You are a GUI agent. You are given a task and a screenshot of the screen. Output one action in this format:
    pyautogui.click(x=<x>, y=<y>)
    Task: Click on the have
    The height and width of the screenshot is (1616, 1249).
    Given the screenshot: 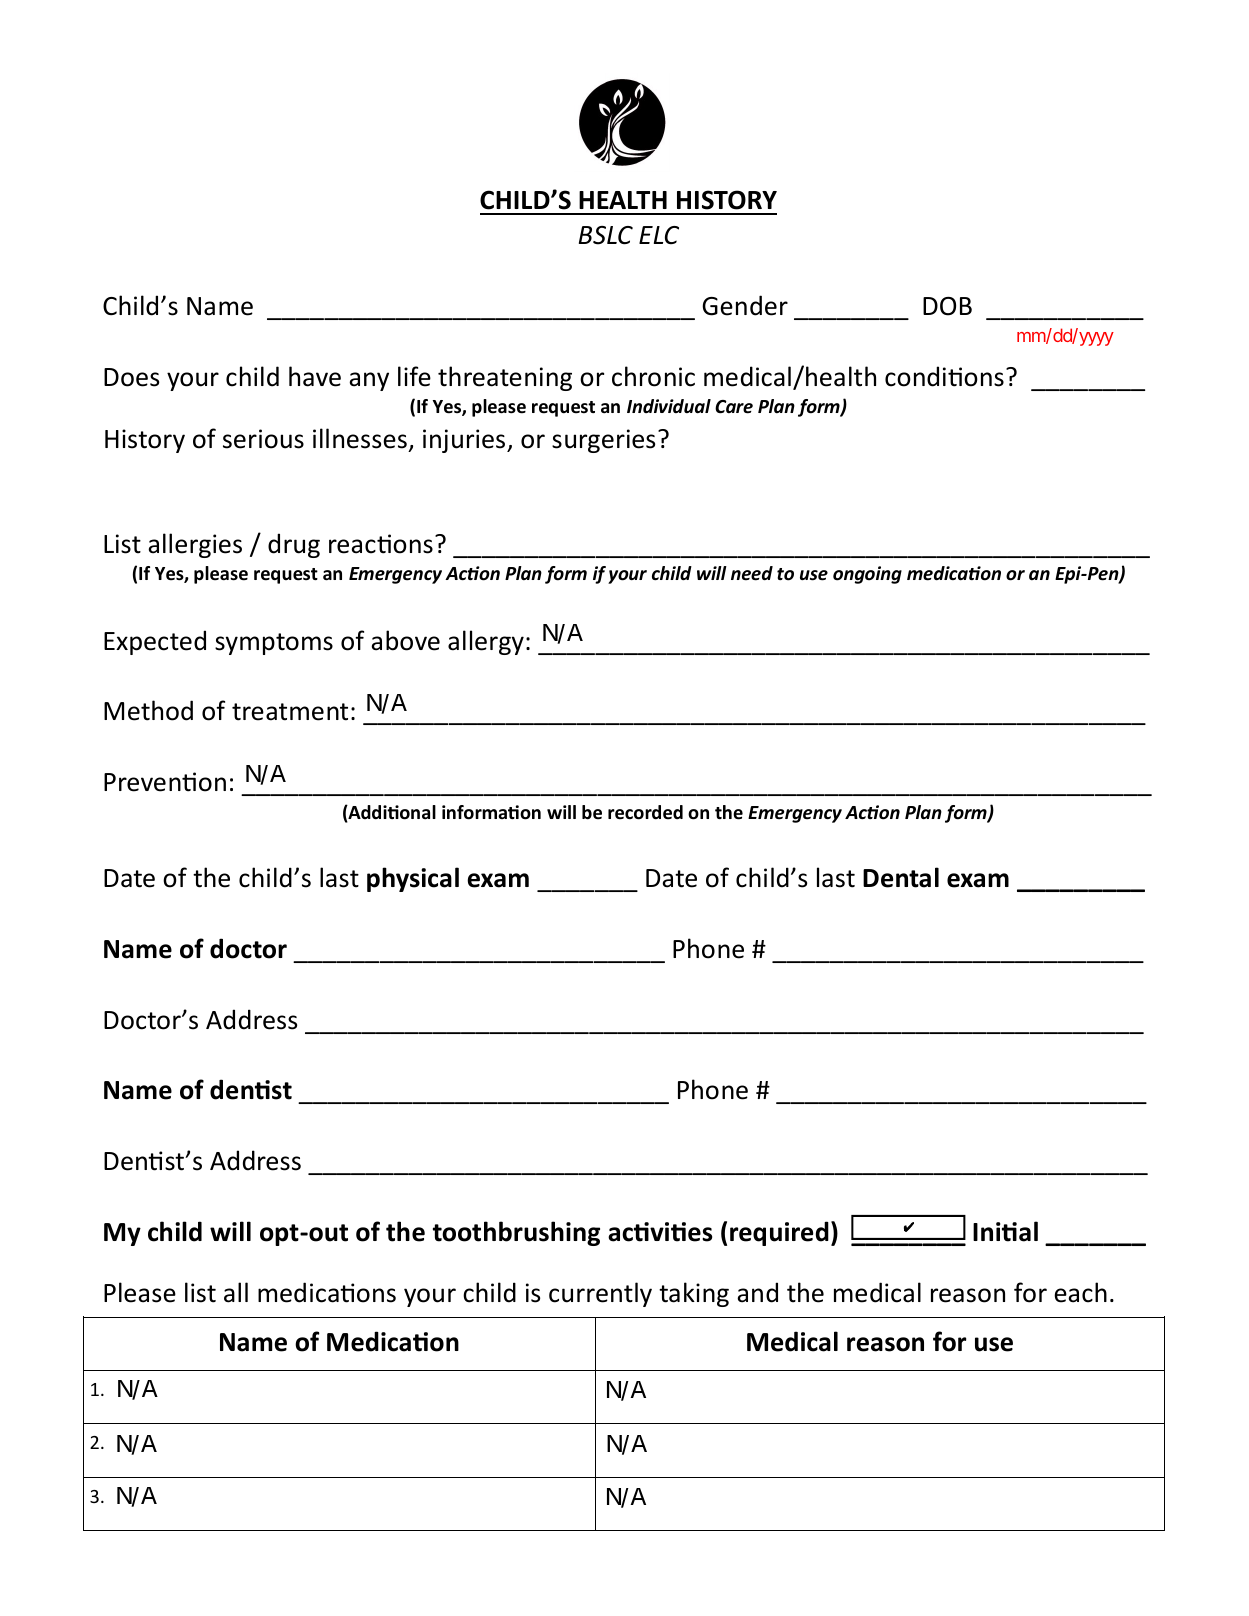 What is the action you would take?
    pyautogui.click(x=315, y=376)
